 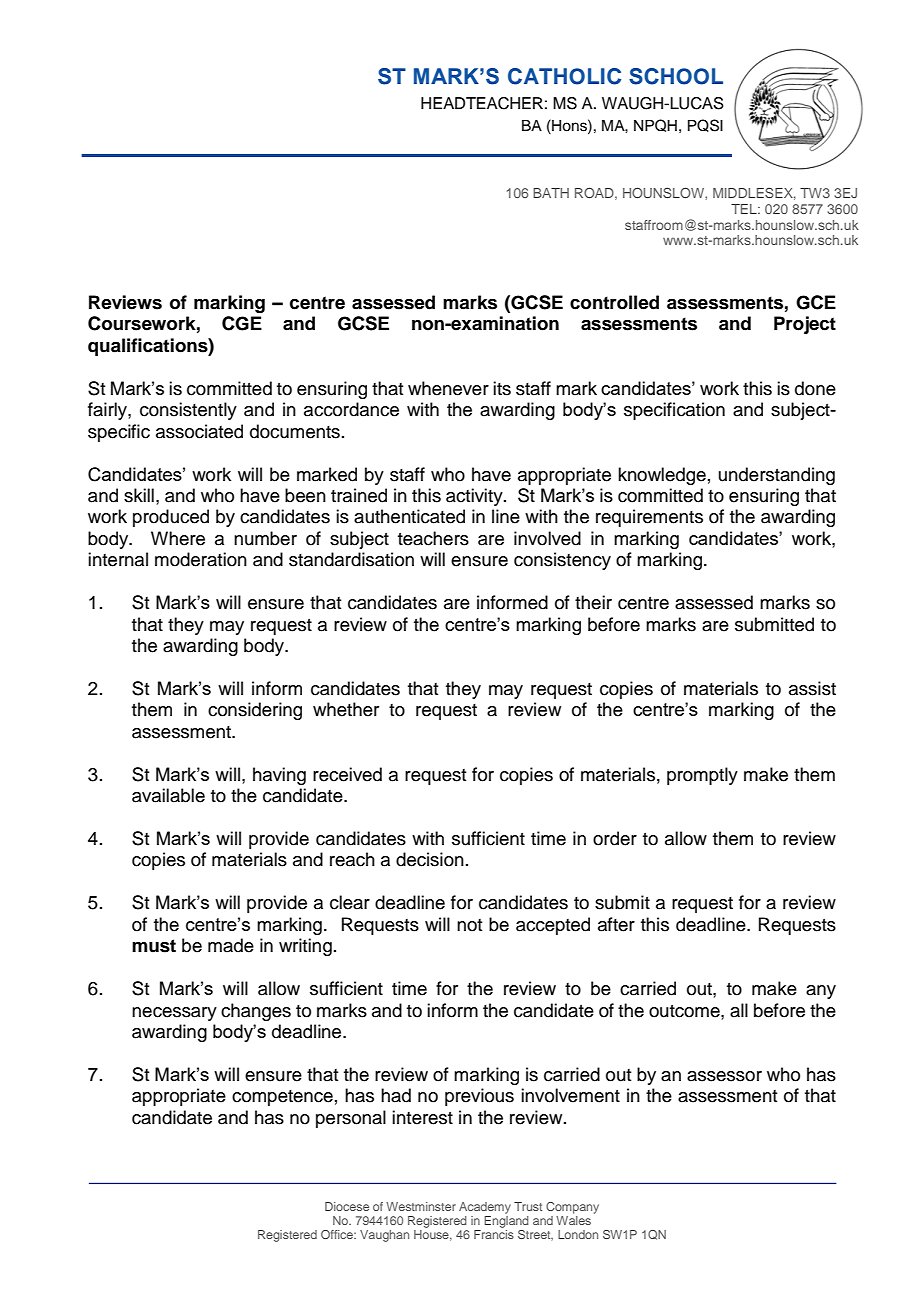 What do you see at coordinates (346, 709) in the page?
I see `whether` at bounding box center [346, 709].
